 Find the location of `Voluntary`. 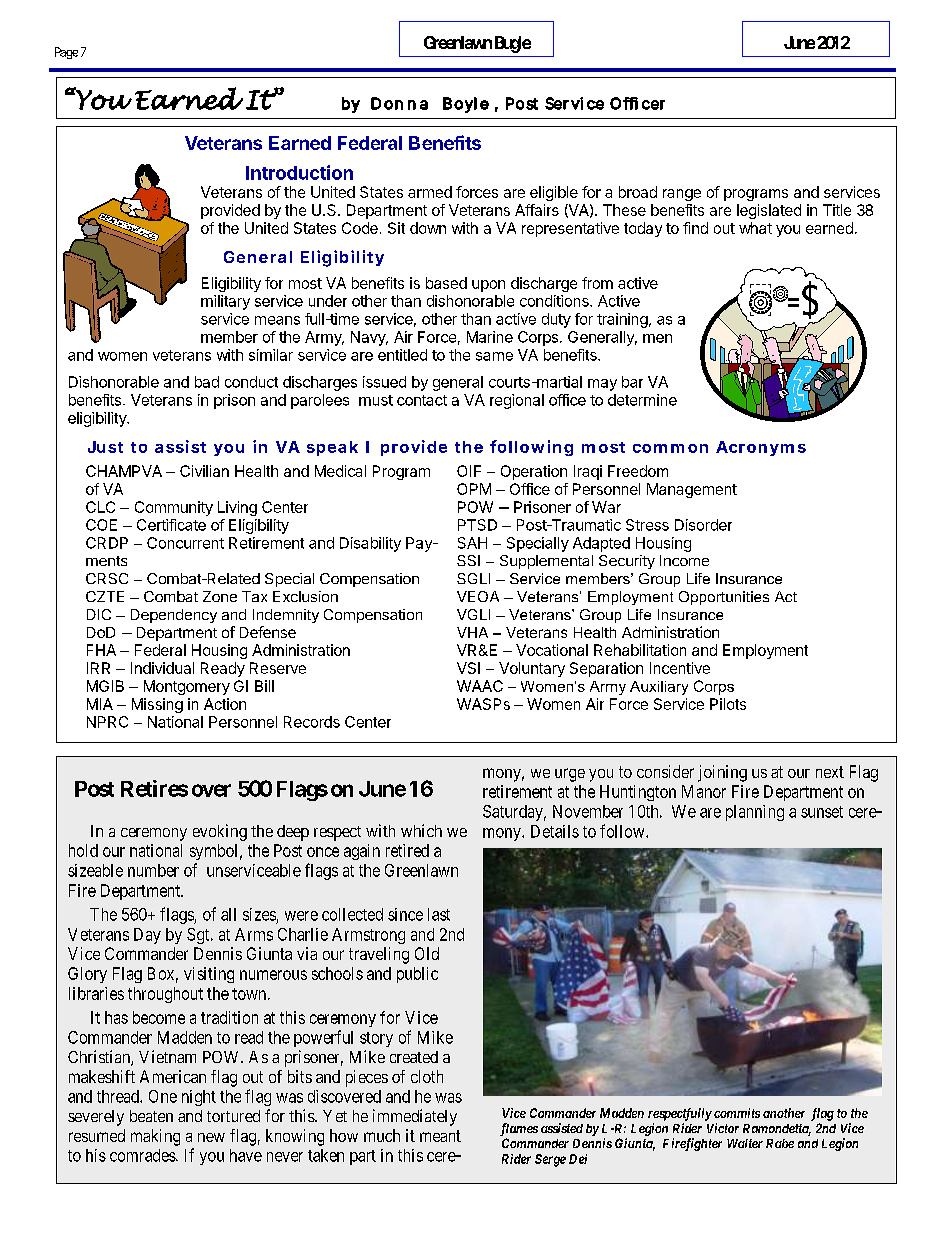

Voluntary is located at coordinates (532, 669).
